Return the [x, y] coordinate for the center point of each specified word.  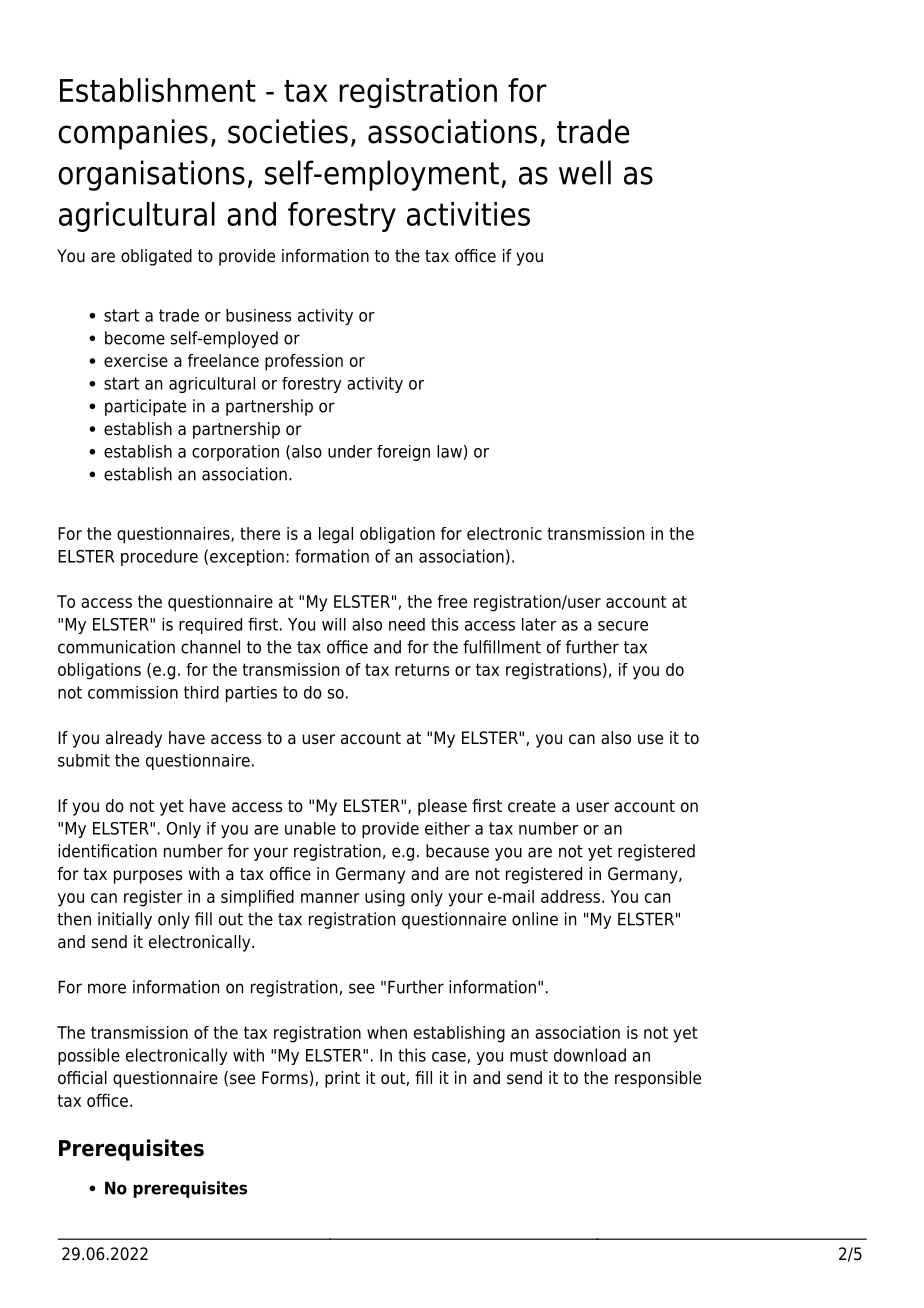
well [585, 172]
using [385, 898]
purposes [148, 877]
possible [89, 1056]
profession [304, 362]
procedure [159, 557]
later [539, 624]
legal [336, 535]
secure [623, 626]
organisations [152, 175]
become [135, 338]
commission [133, 692]
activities [468, 214]
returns [422, 669]
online [535, 919]
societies [288, 131]
